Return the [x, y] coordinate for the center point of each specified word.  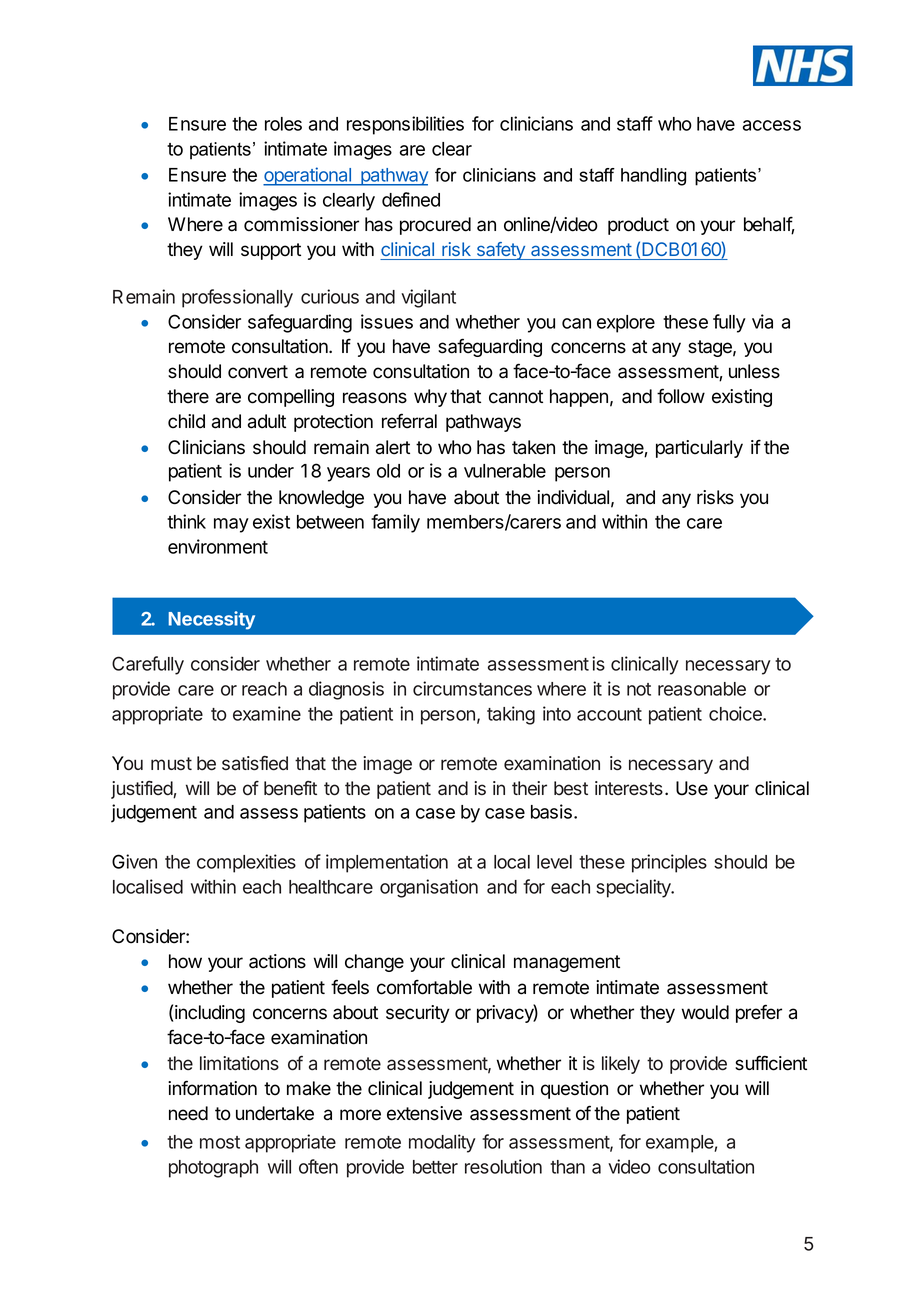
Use [692, 788]
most [220, 1142]
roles [283, 124]
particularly [699, 449]
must [171, 763]
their [529, 788]
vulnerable [505, 471]
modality [442, 1143]
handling [653, 177]
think [186, 521]
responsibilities [405, 125]
